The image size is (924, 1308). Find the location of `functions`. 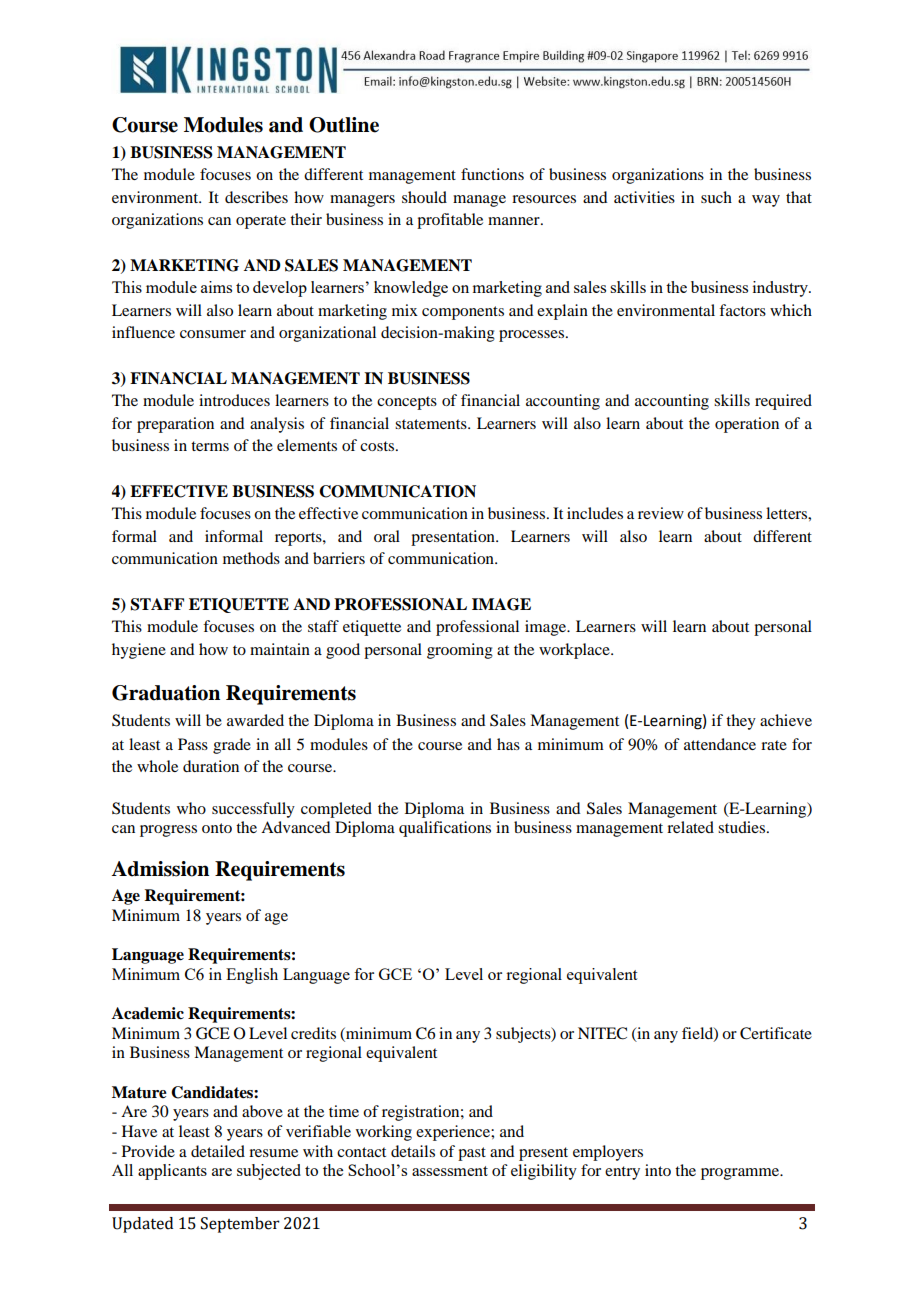

functions is located at coordinates (492, 174).
